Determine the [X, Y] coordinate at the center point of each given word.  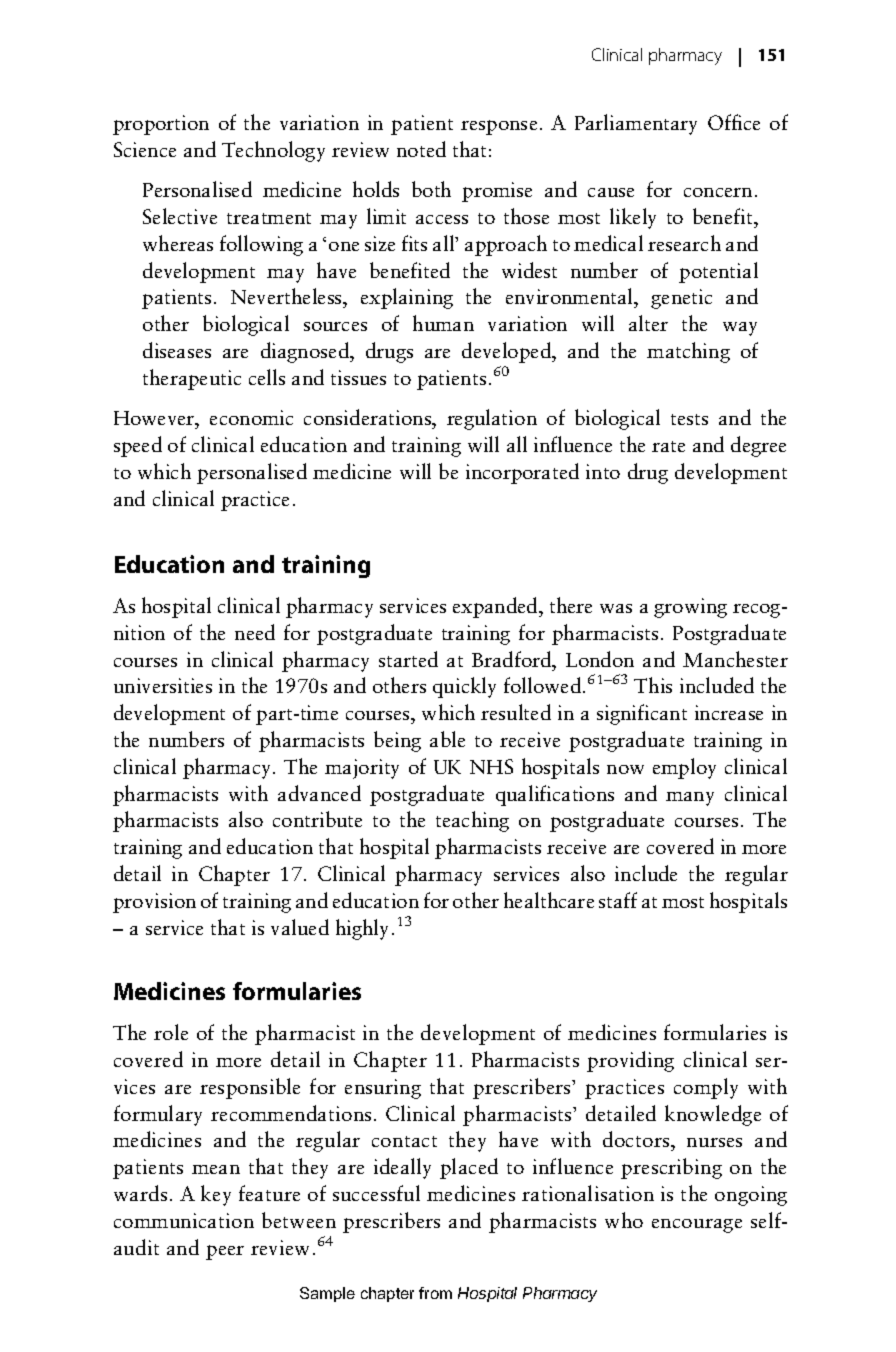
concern [718, 192]
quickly [464, 687]
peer [225, 1252]
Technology [273, 151]
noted [421, 149]
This [653, 685]
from [435, 1293]
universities [163, 685]
